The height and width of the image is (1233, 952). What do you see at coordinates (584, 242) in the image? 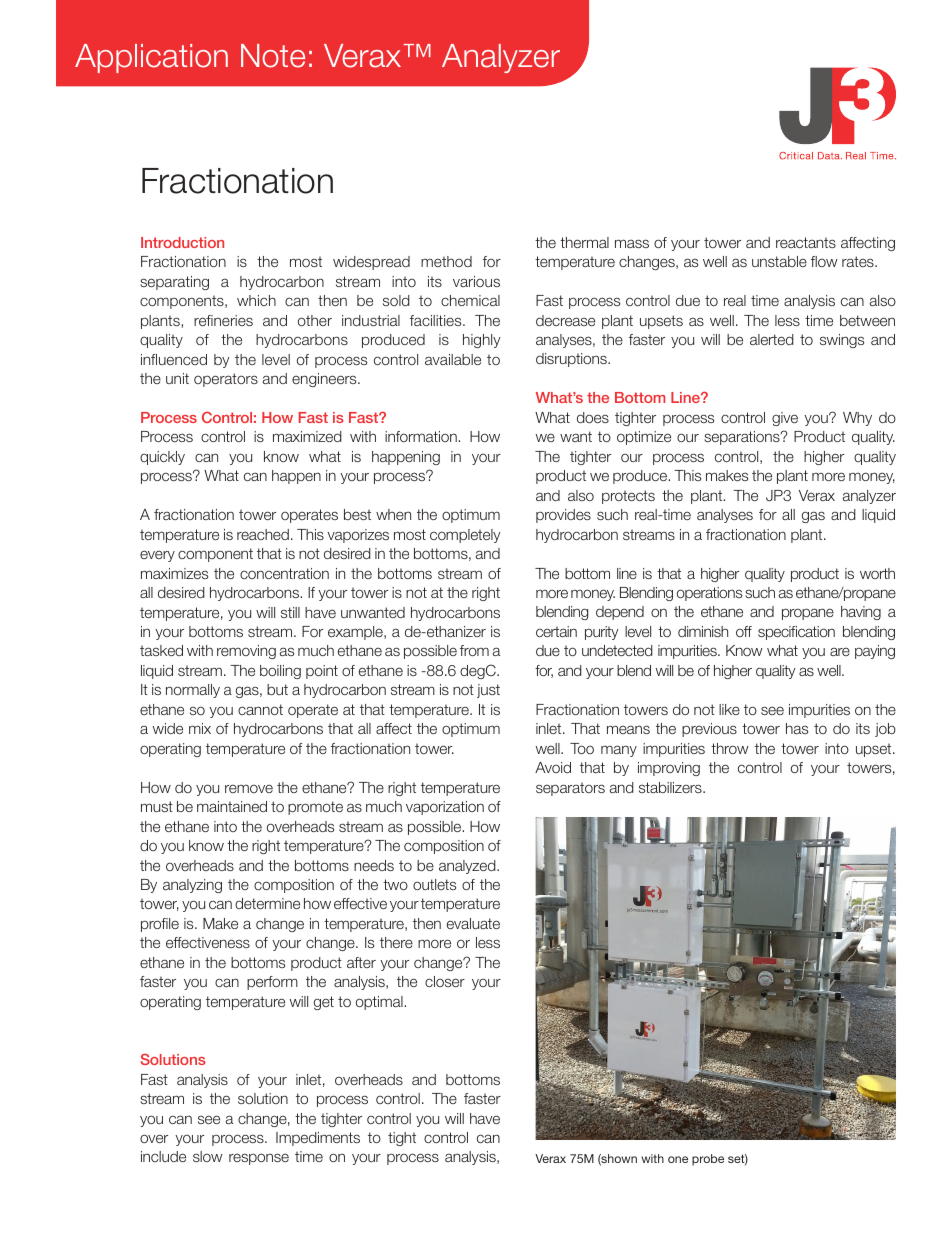
I see `thermal` at bounding box center [584, 242].
